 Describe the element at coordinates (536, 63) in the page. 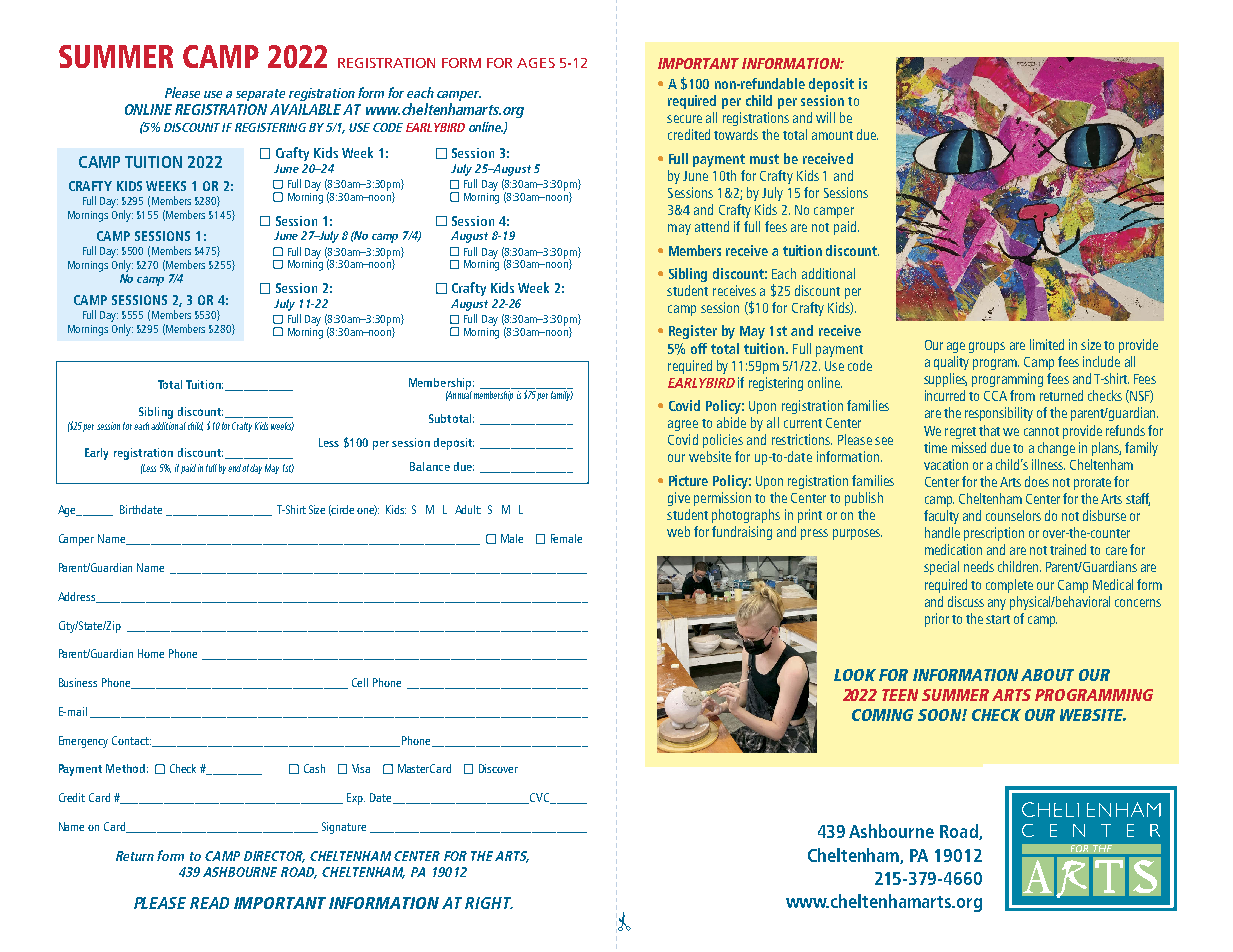

I see `AGES` at that location.
